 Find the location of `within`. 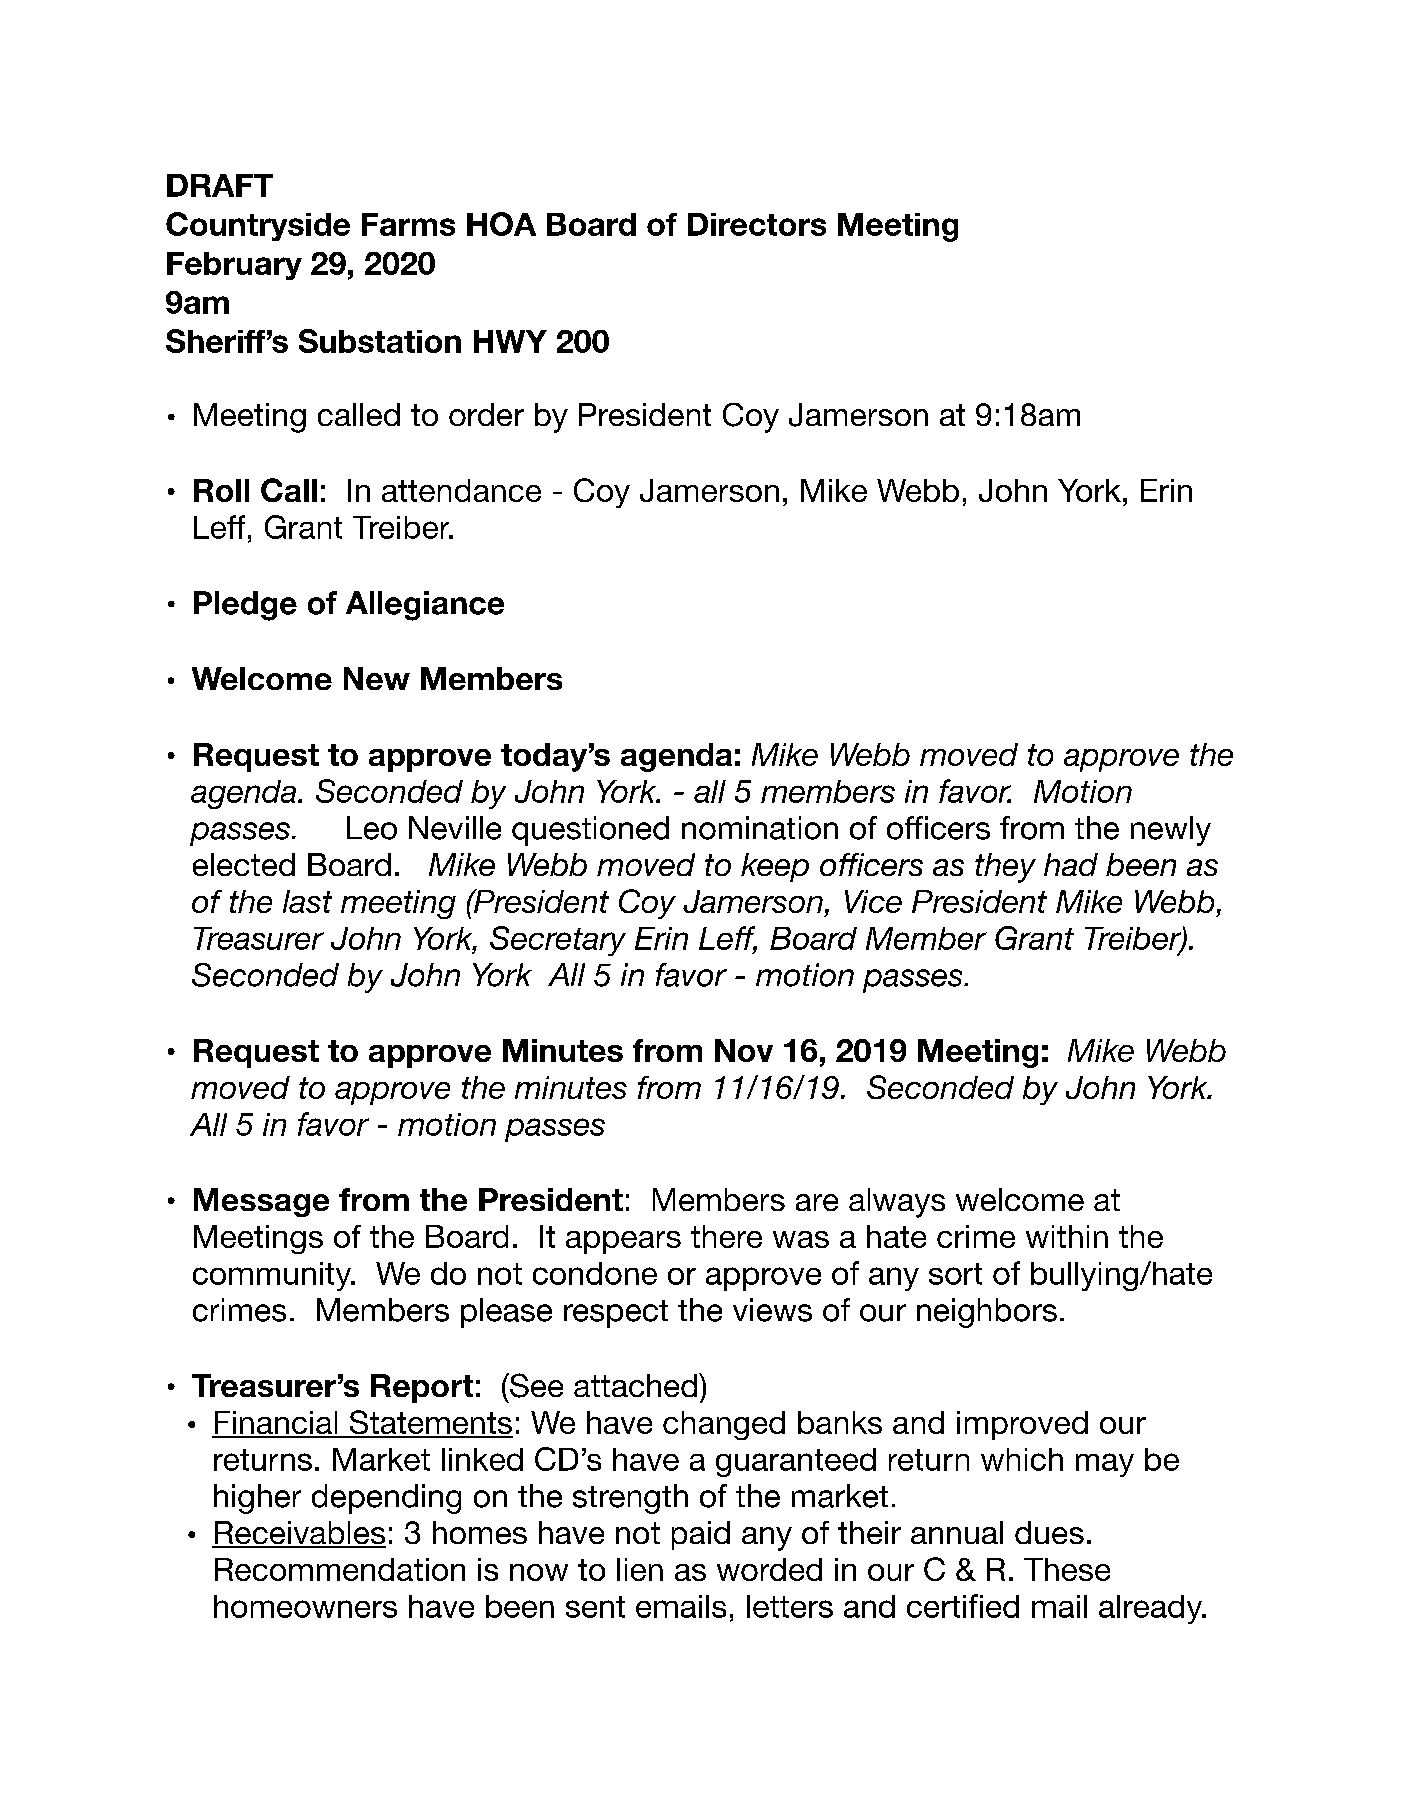

within is located at coordinates (1067, 1236).
